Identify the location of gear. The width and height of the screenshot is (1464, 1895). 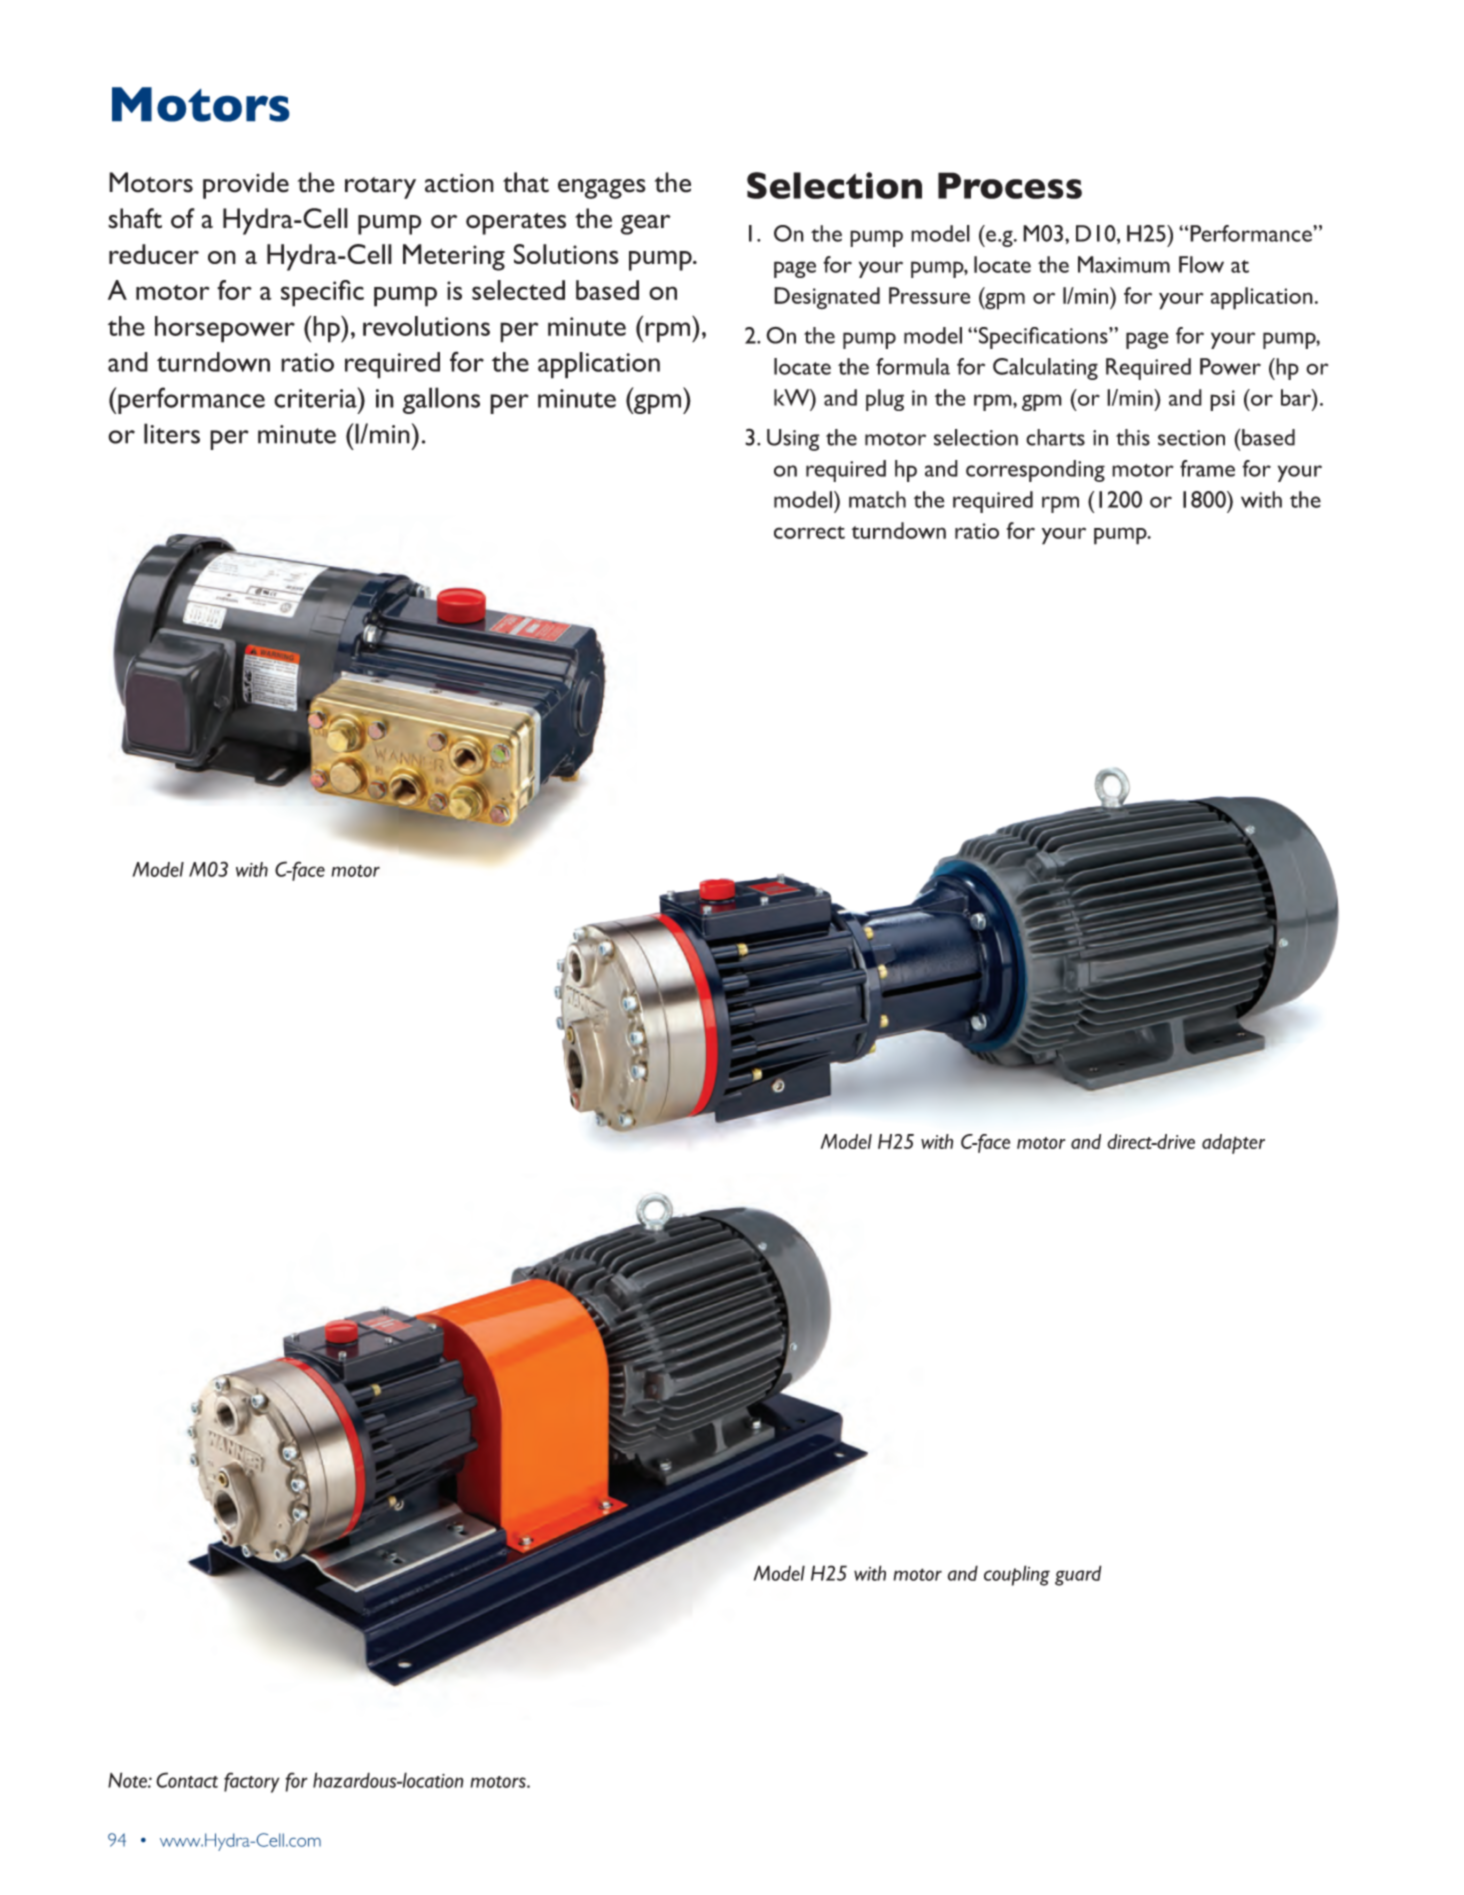
(645, 224).
